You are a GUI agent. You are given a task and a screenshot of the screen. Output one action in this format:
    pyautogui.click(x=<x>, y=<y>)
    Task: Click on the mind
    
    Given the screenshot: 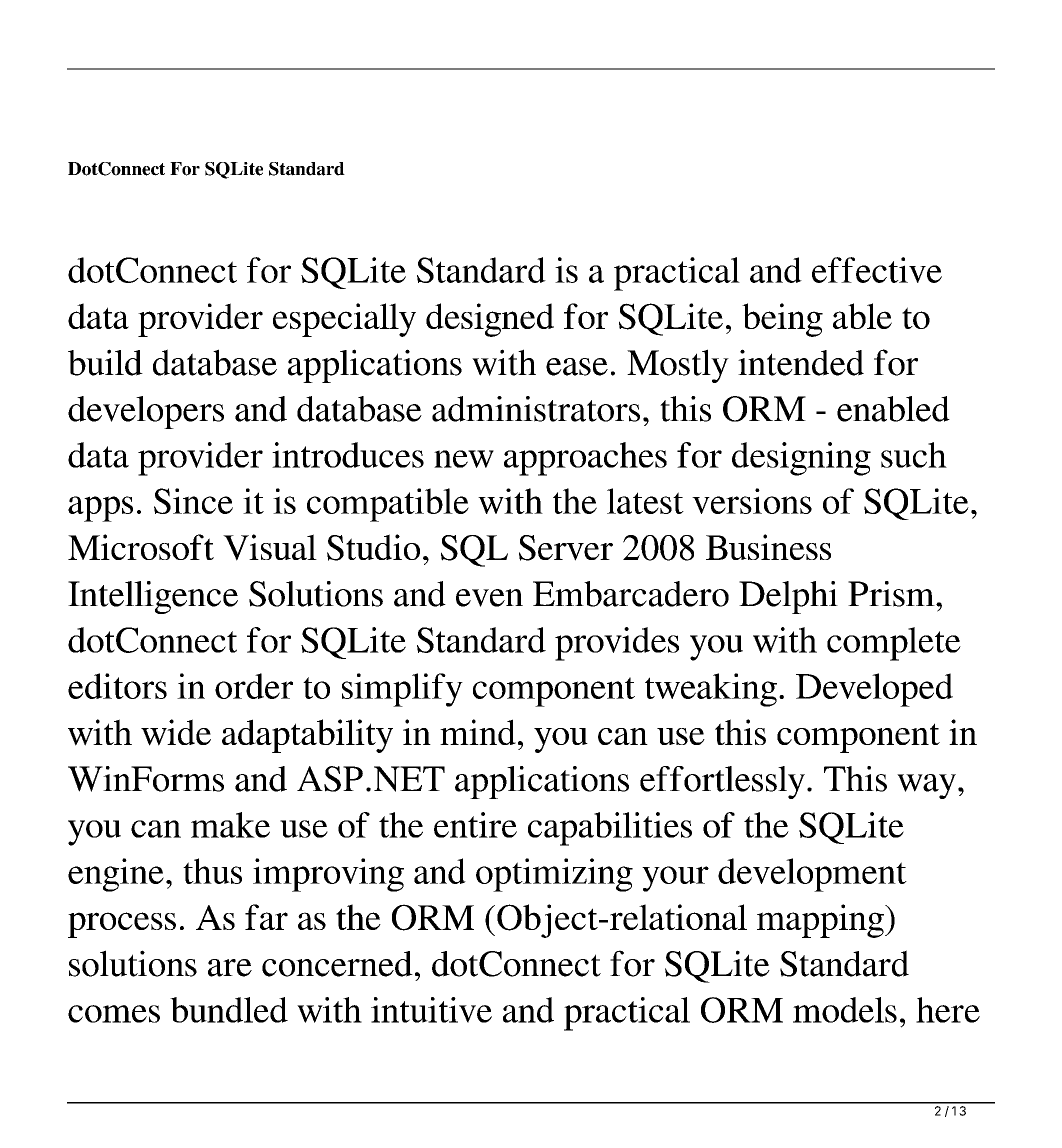 What is the action you would take?
    pyautogui.click(x=478, y=732)
